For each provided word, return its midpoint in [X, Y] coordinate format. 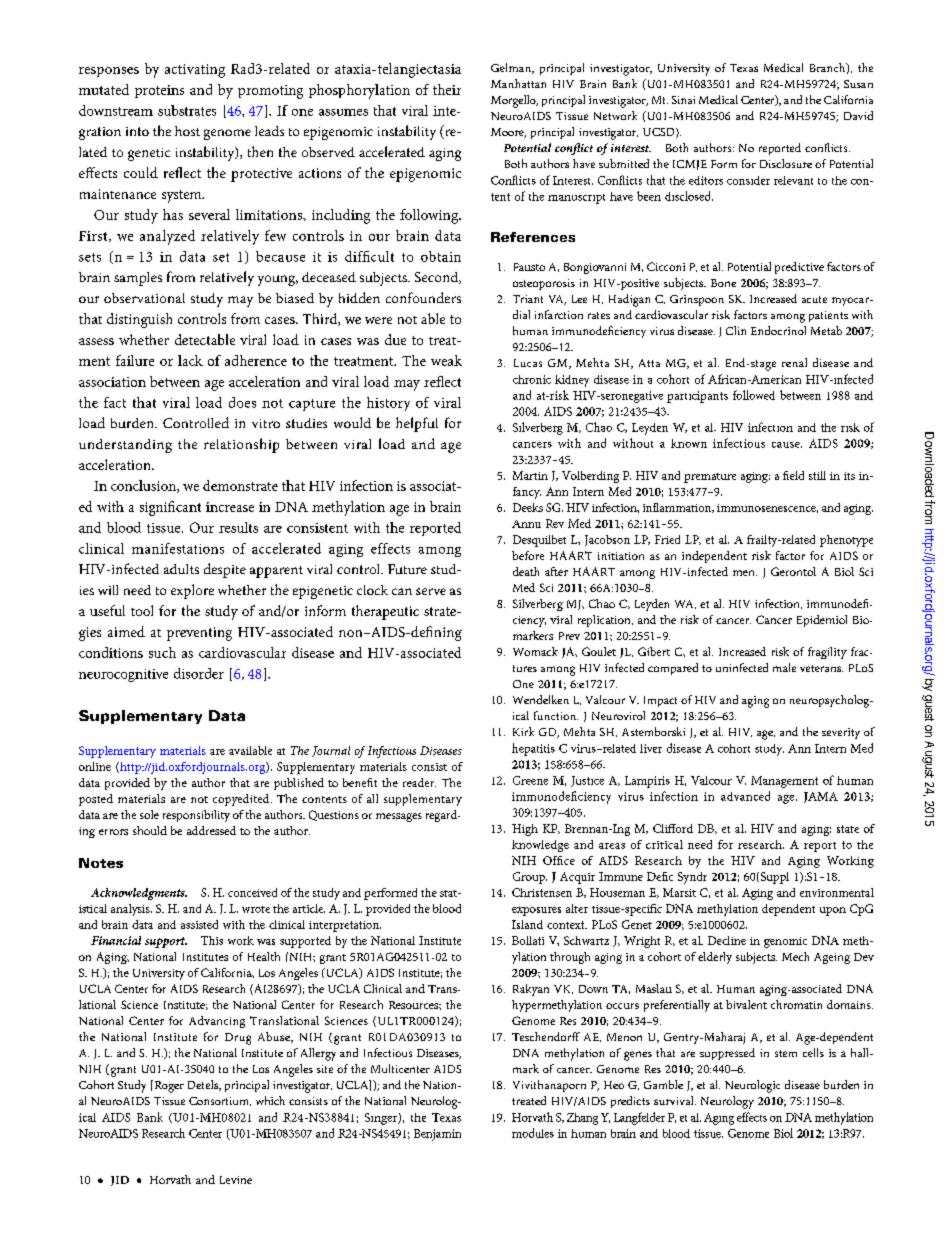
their [447, 89]
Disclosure [786, 163]
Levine [236, 1180]
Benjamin [437, 1135]
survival [675, 1100]
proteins [159, 91]
